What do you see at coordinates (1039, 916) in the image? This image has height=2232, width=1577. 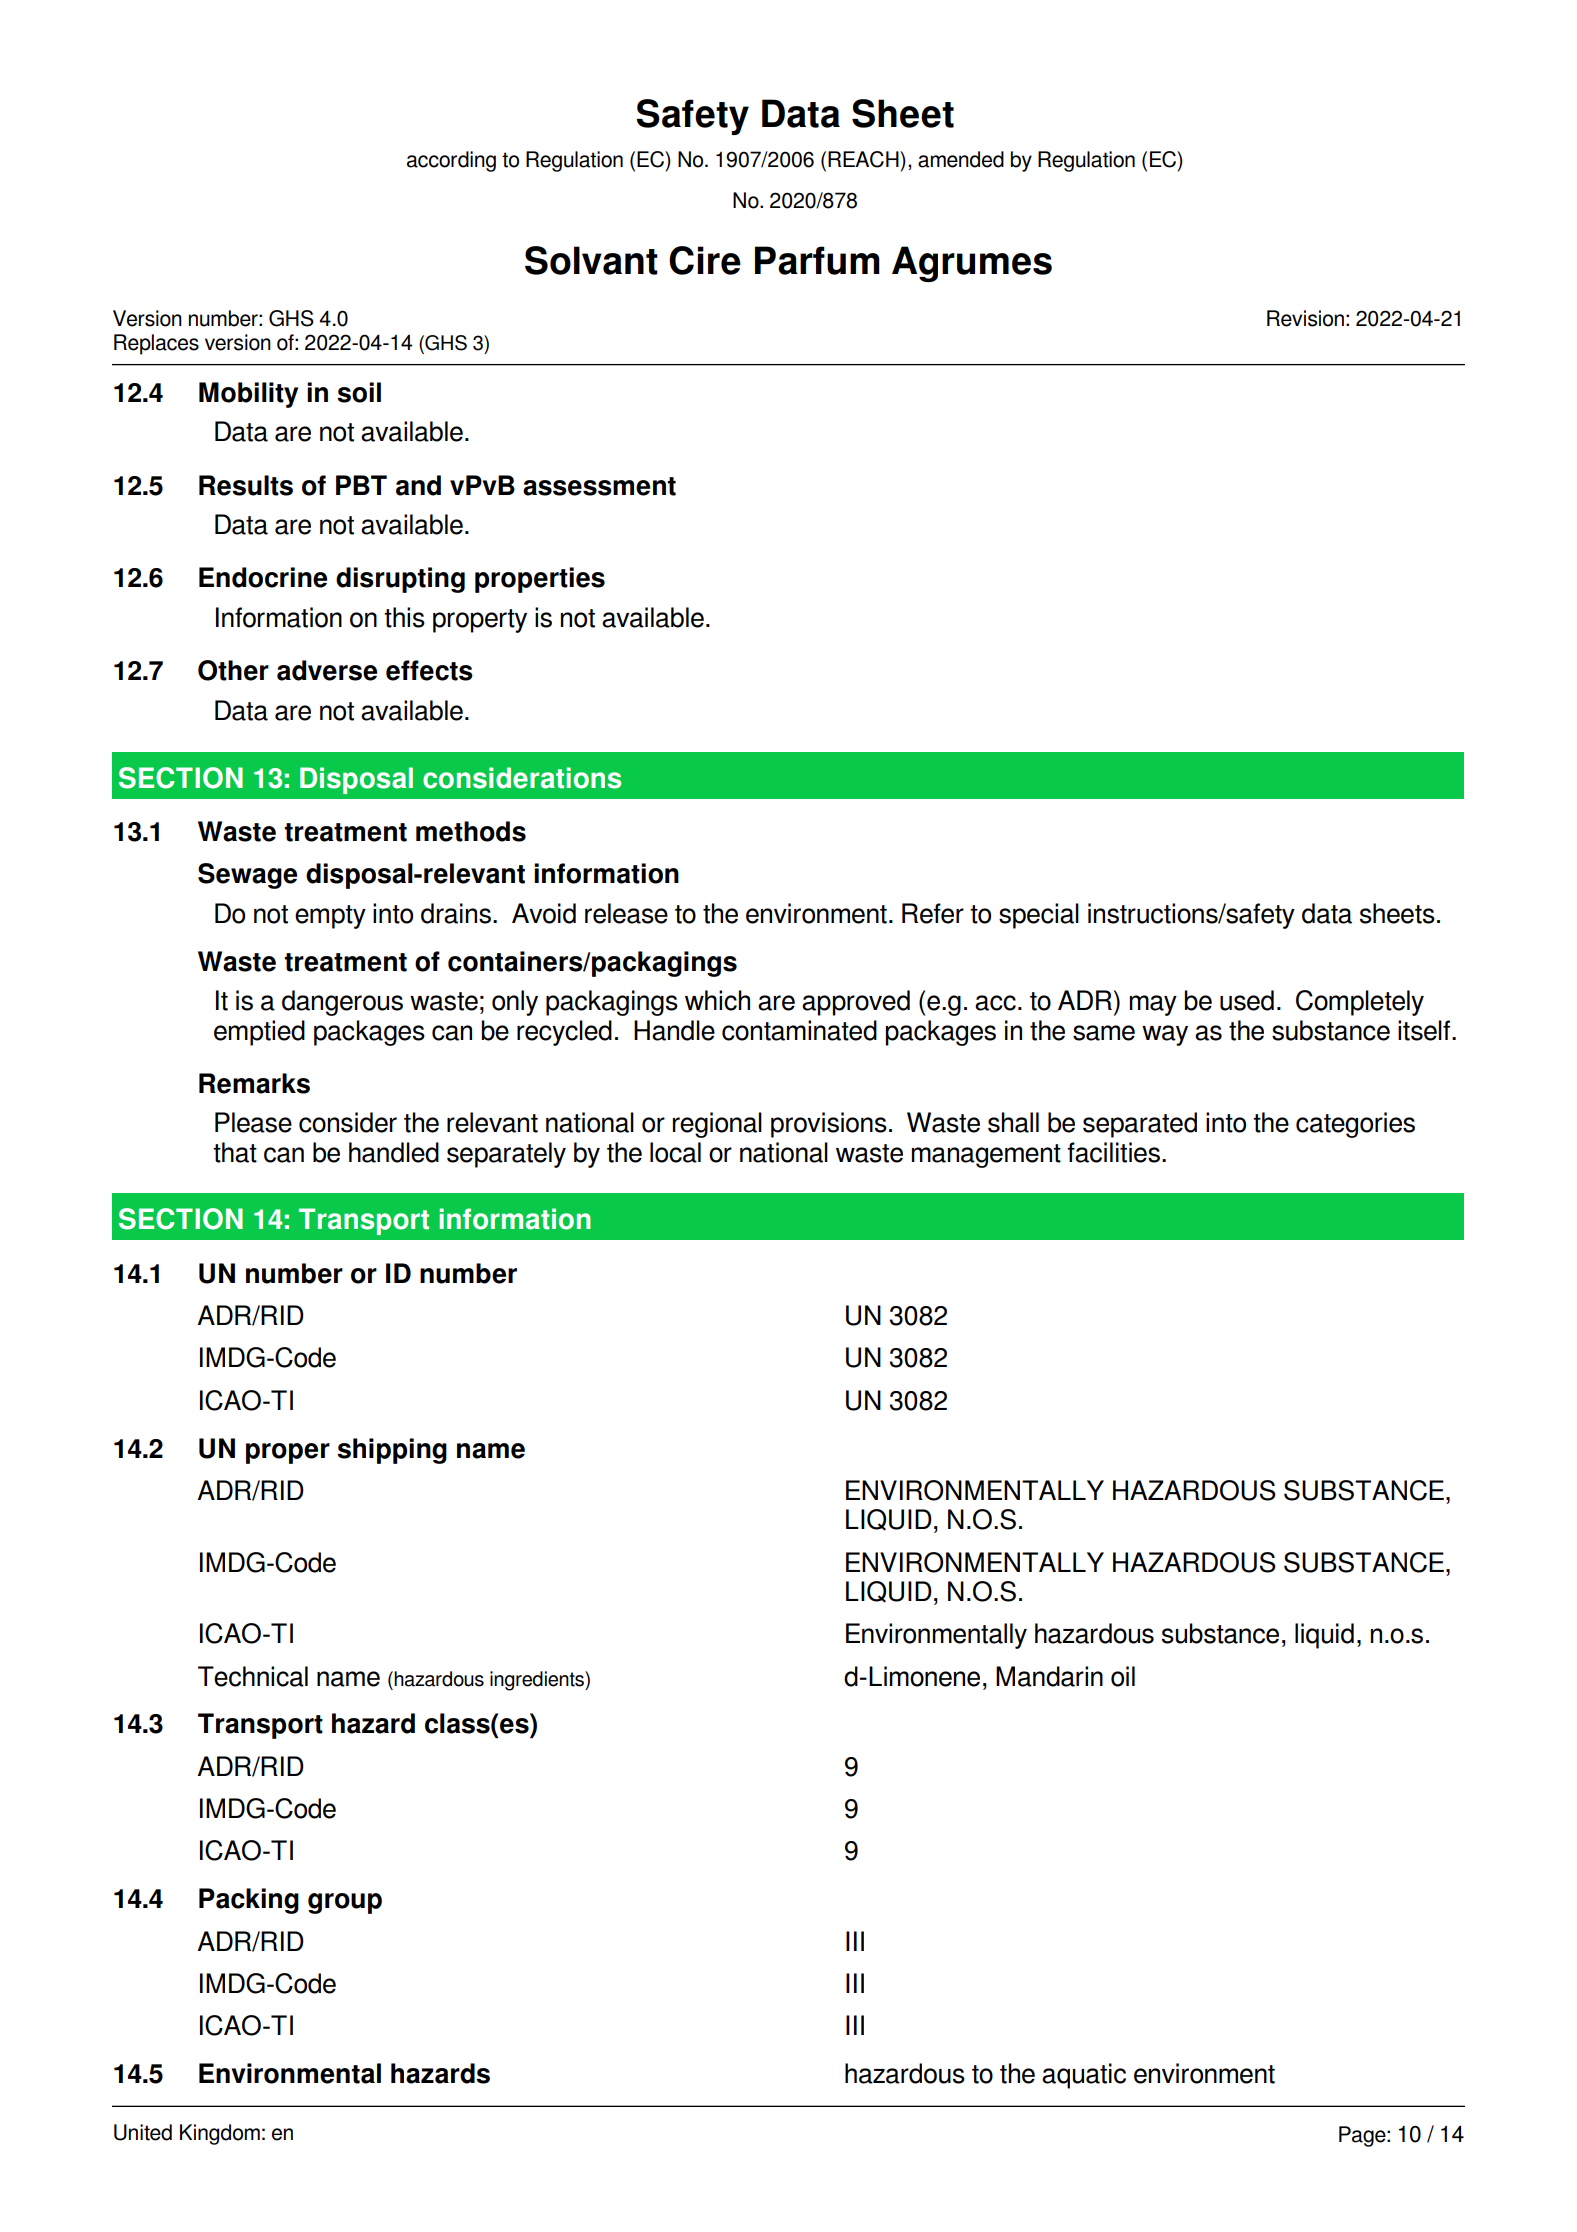 I see `special` at bounding box center [1039, 916].
